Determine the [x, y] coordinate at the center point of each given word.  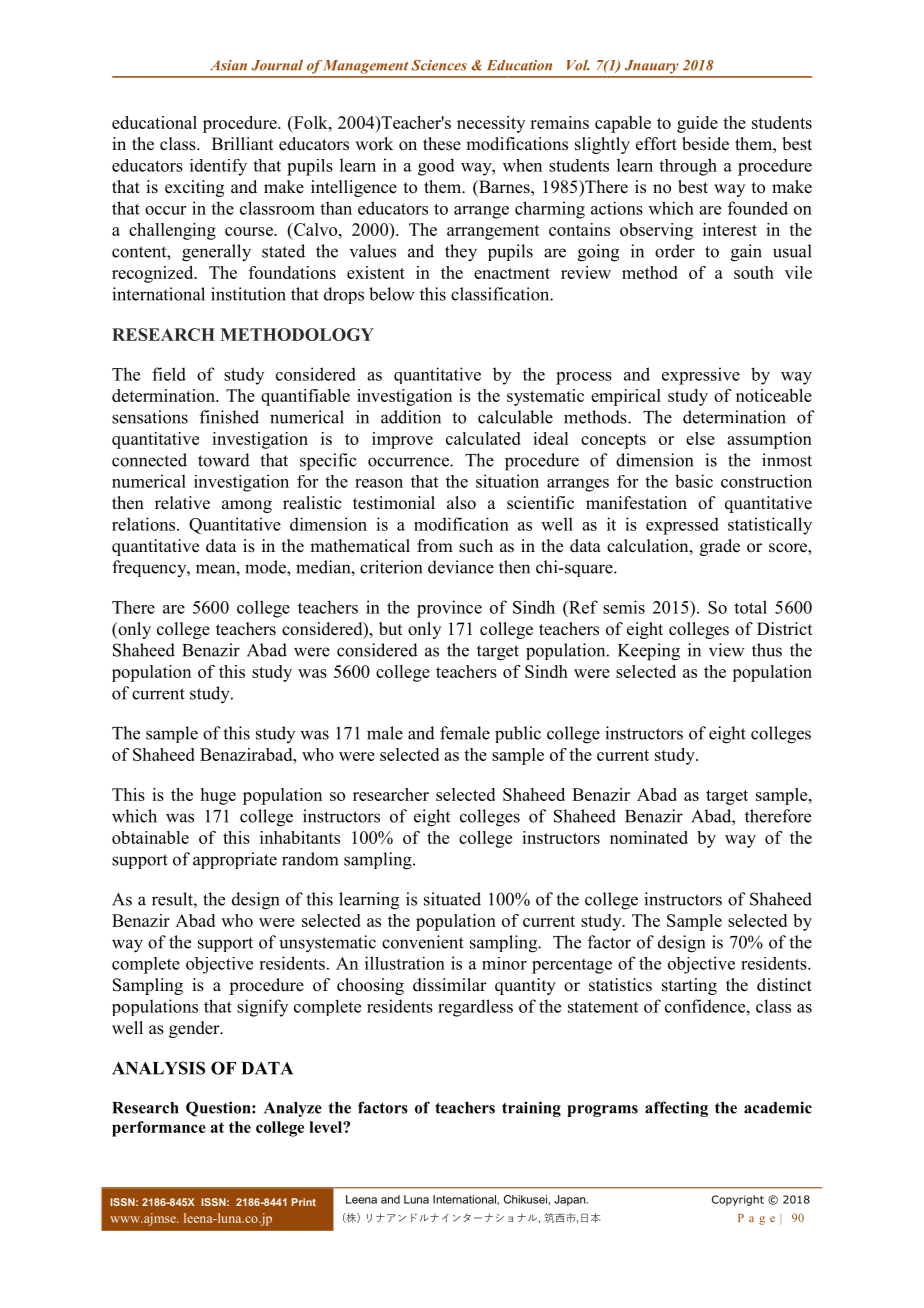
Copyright [738, 1200]
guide [697, 124]
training [531, 1109]
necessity [491, 124]
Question [219, 1109]
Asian [228, 65]
